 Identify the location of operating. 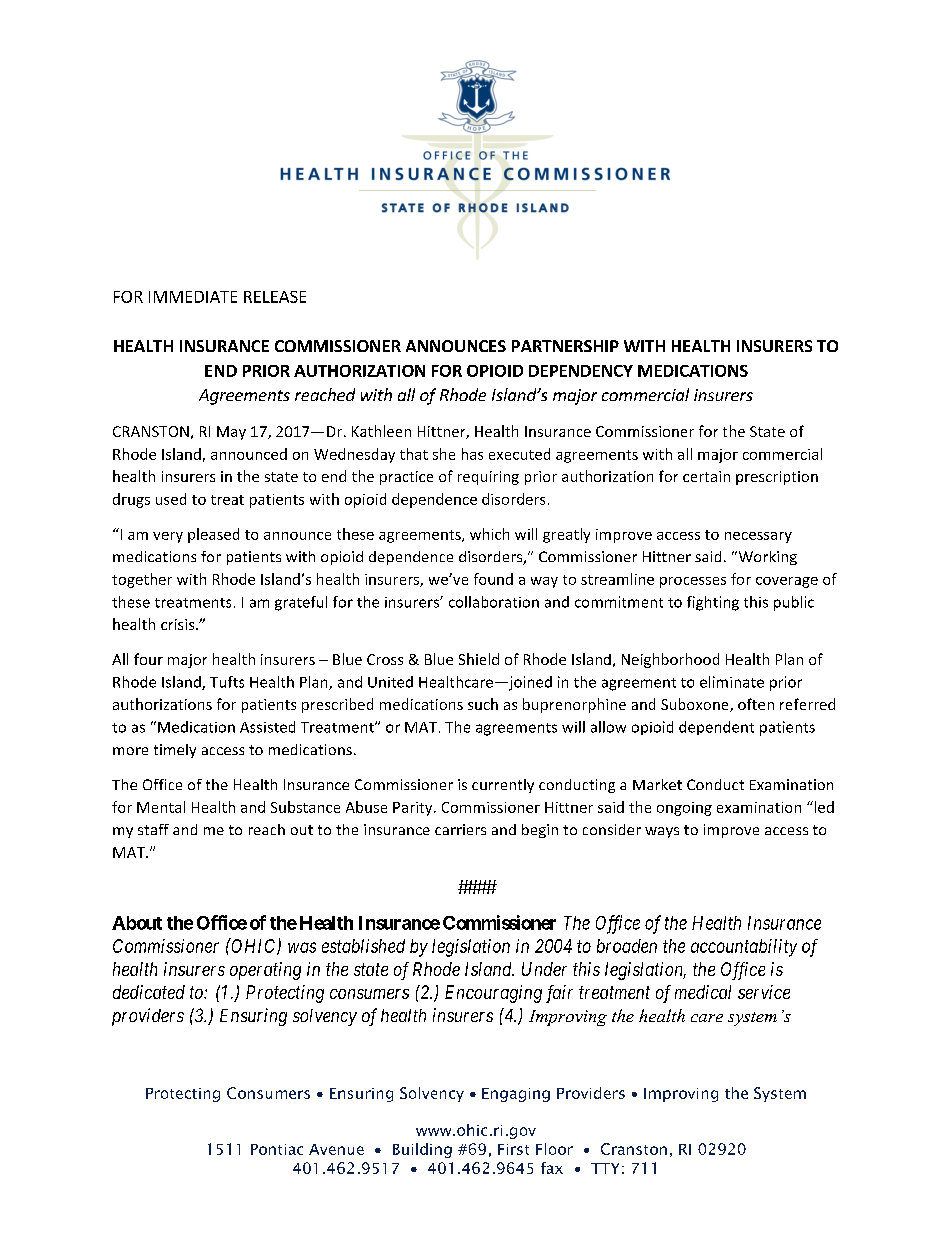
(265, 971).
